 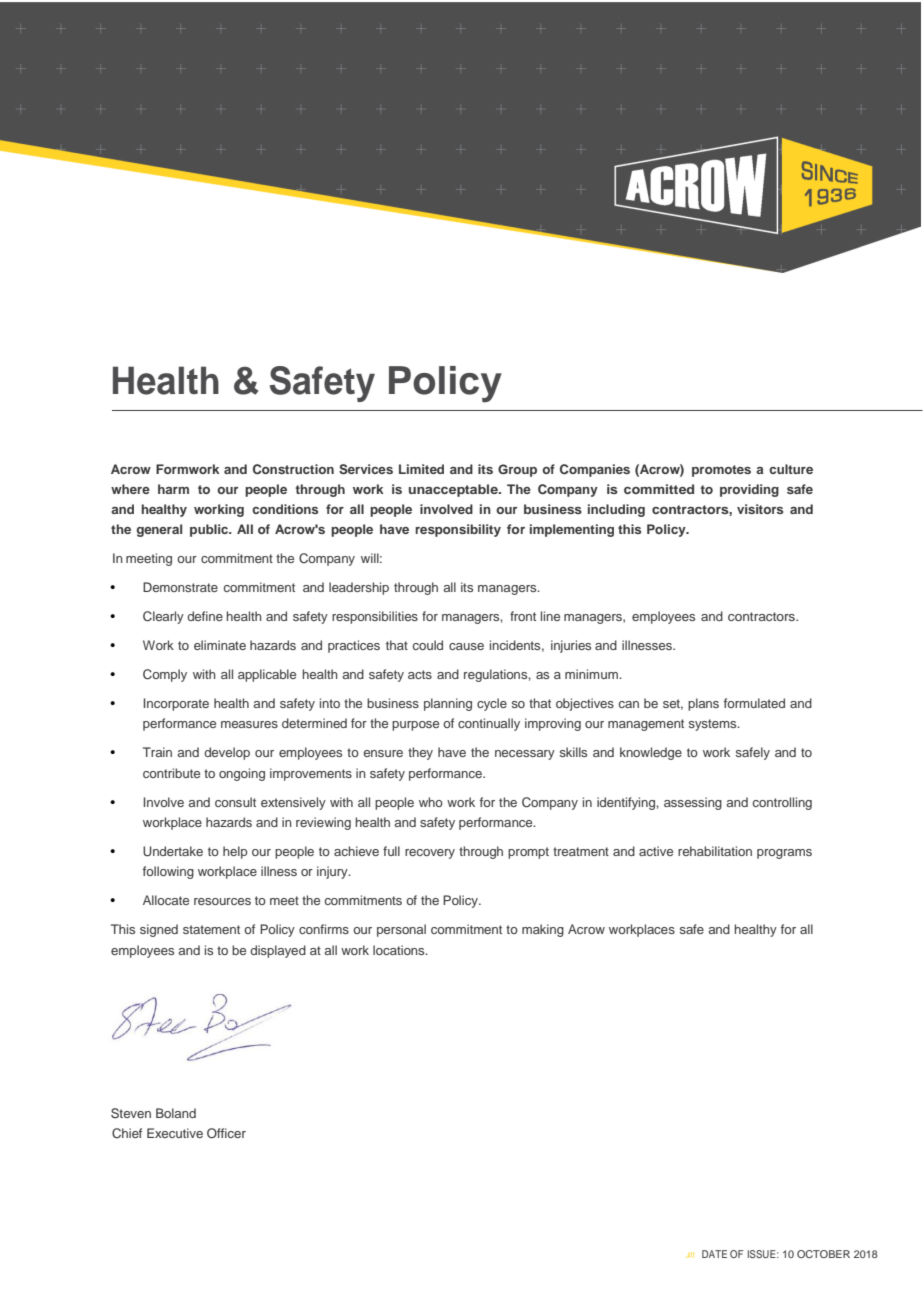 I want to click on displayed, so click(x=278, y=951).
